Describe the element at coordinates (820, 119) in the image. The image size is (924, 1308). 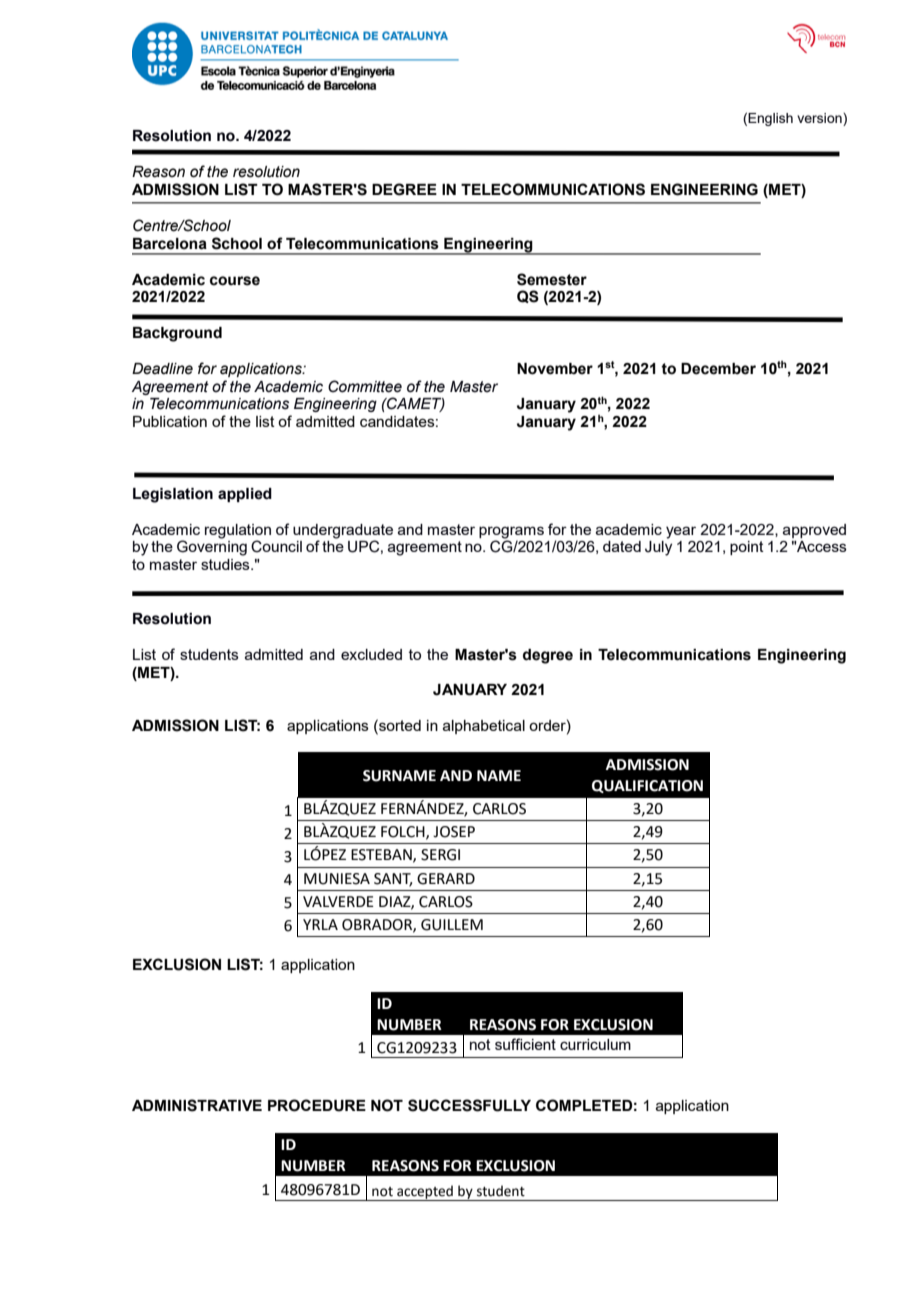
I see `version` at that location.
